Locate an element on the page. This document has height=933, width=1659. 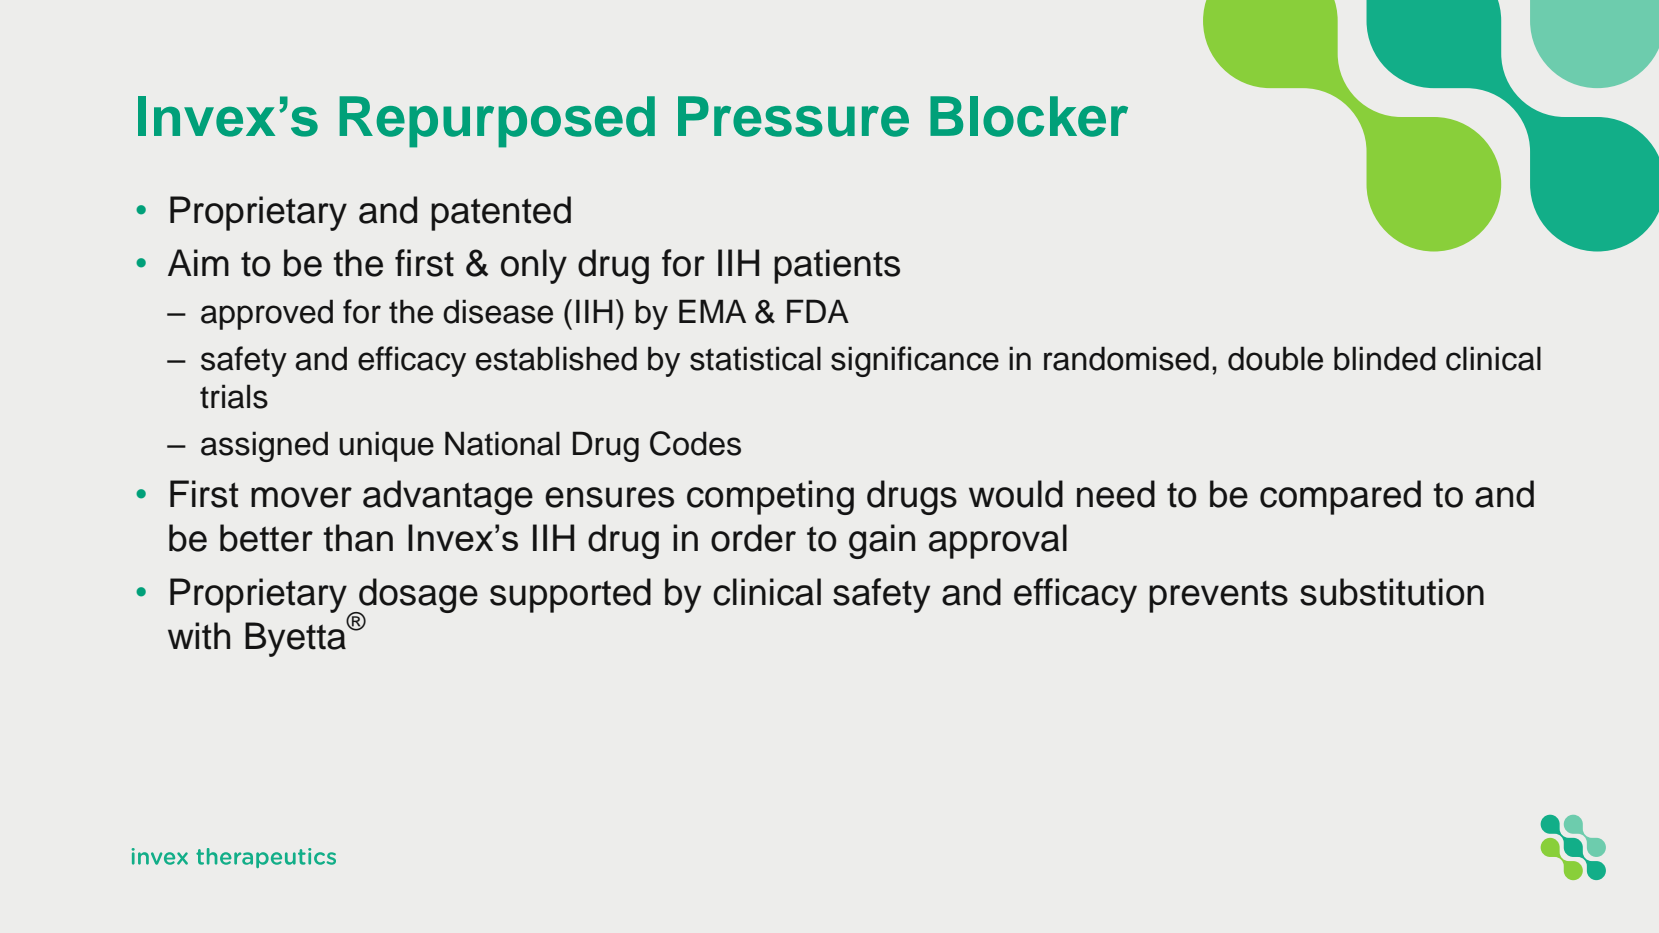
trials is located at coordinates (234, 396).
